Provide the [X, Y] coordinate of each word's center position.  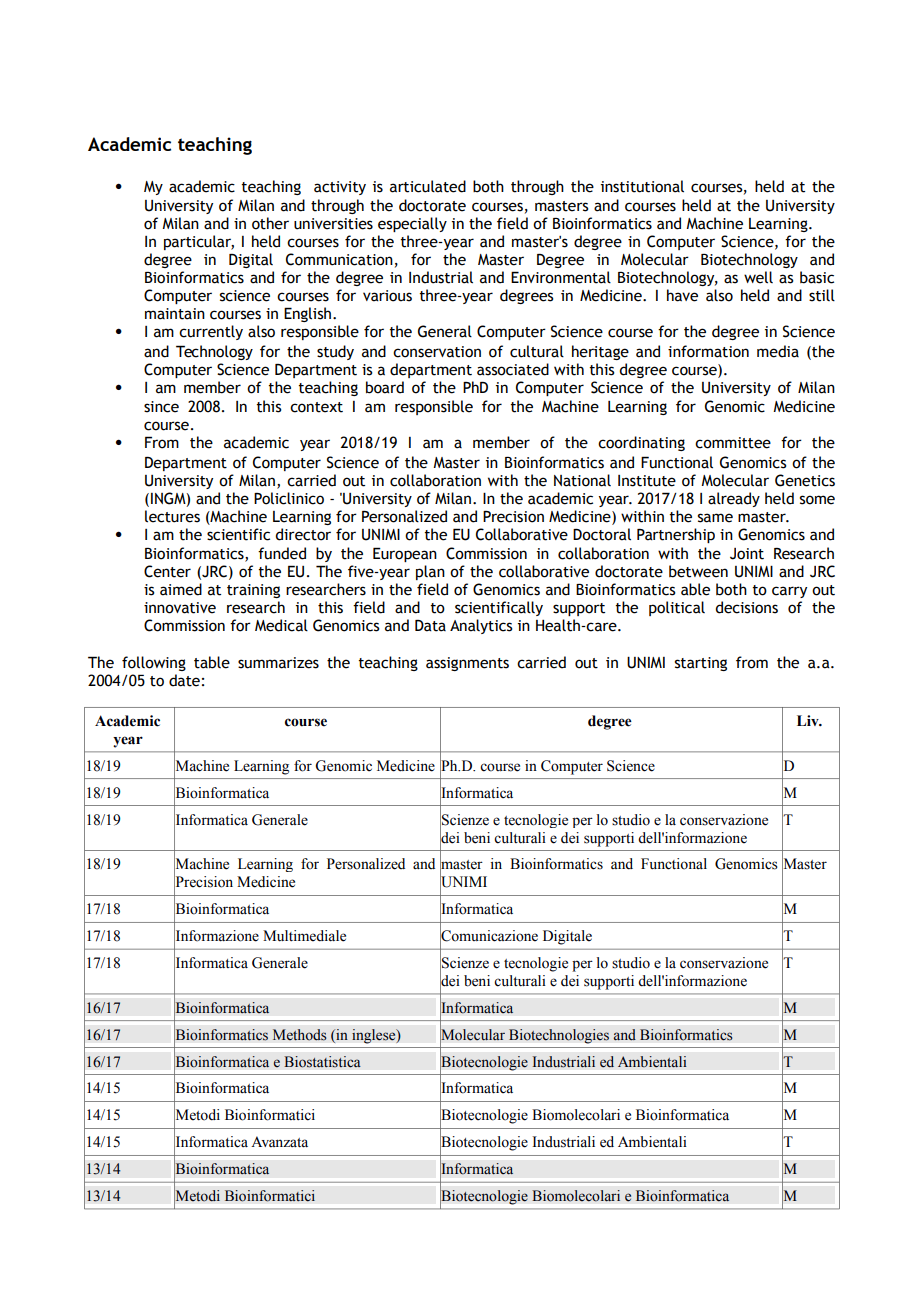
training [253, 591]
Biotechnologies [559, 1036]
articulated [428, 186]
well [758, 277]
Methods [300, 1035]
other [270, 223]
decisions [746, 607]
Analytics [481, 626]
